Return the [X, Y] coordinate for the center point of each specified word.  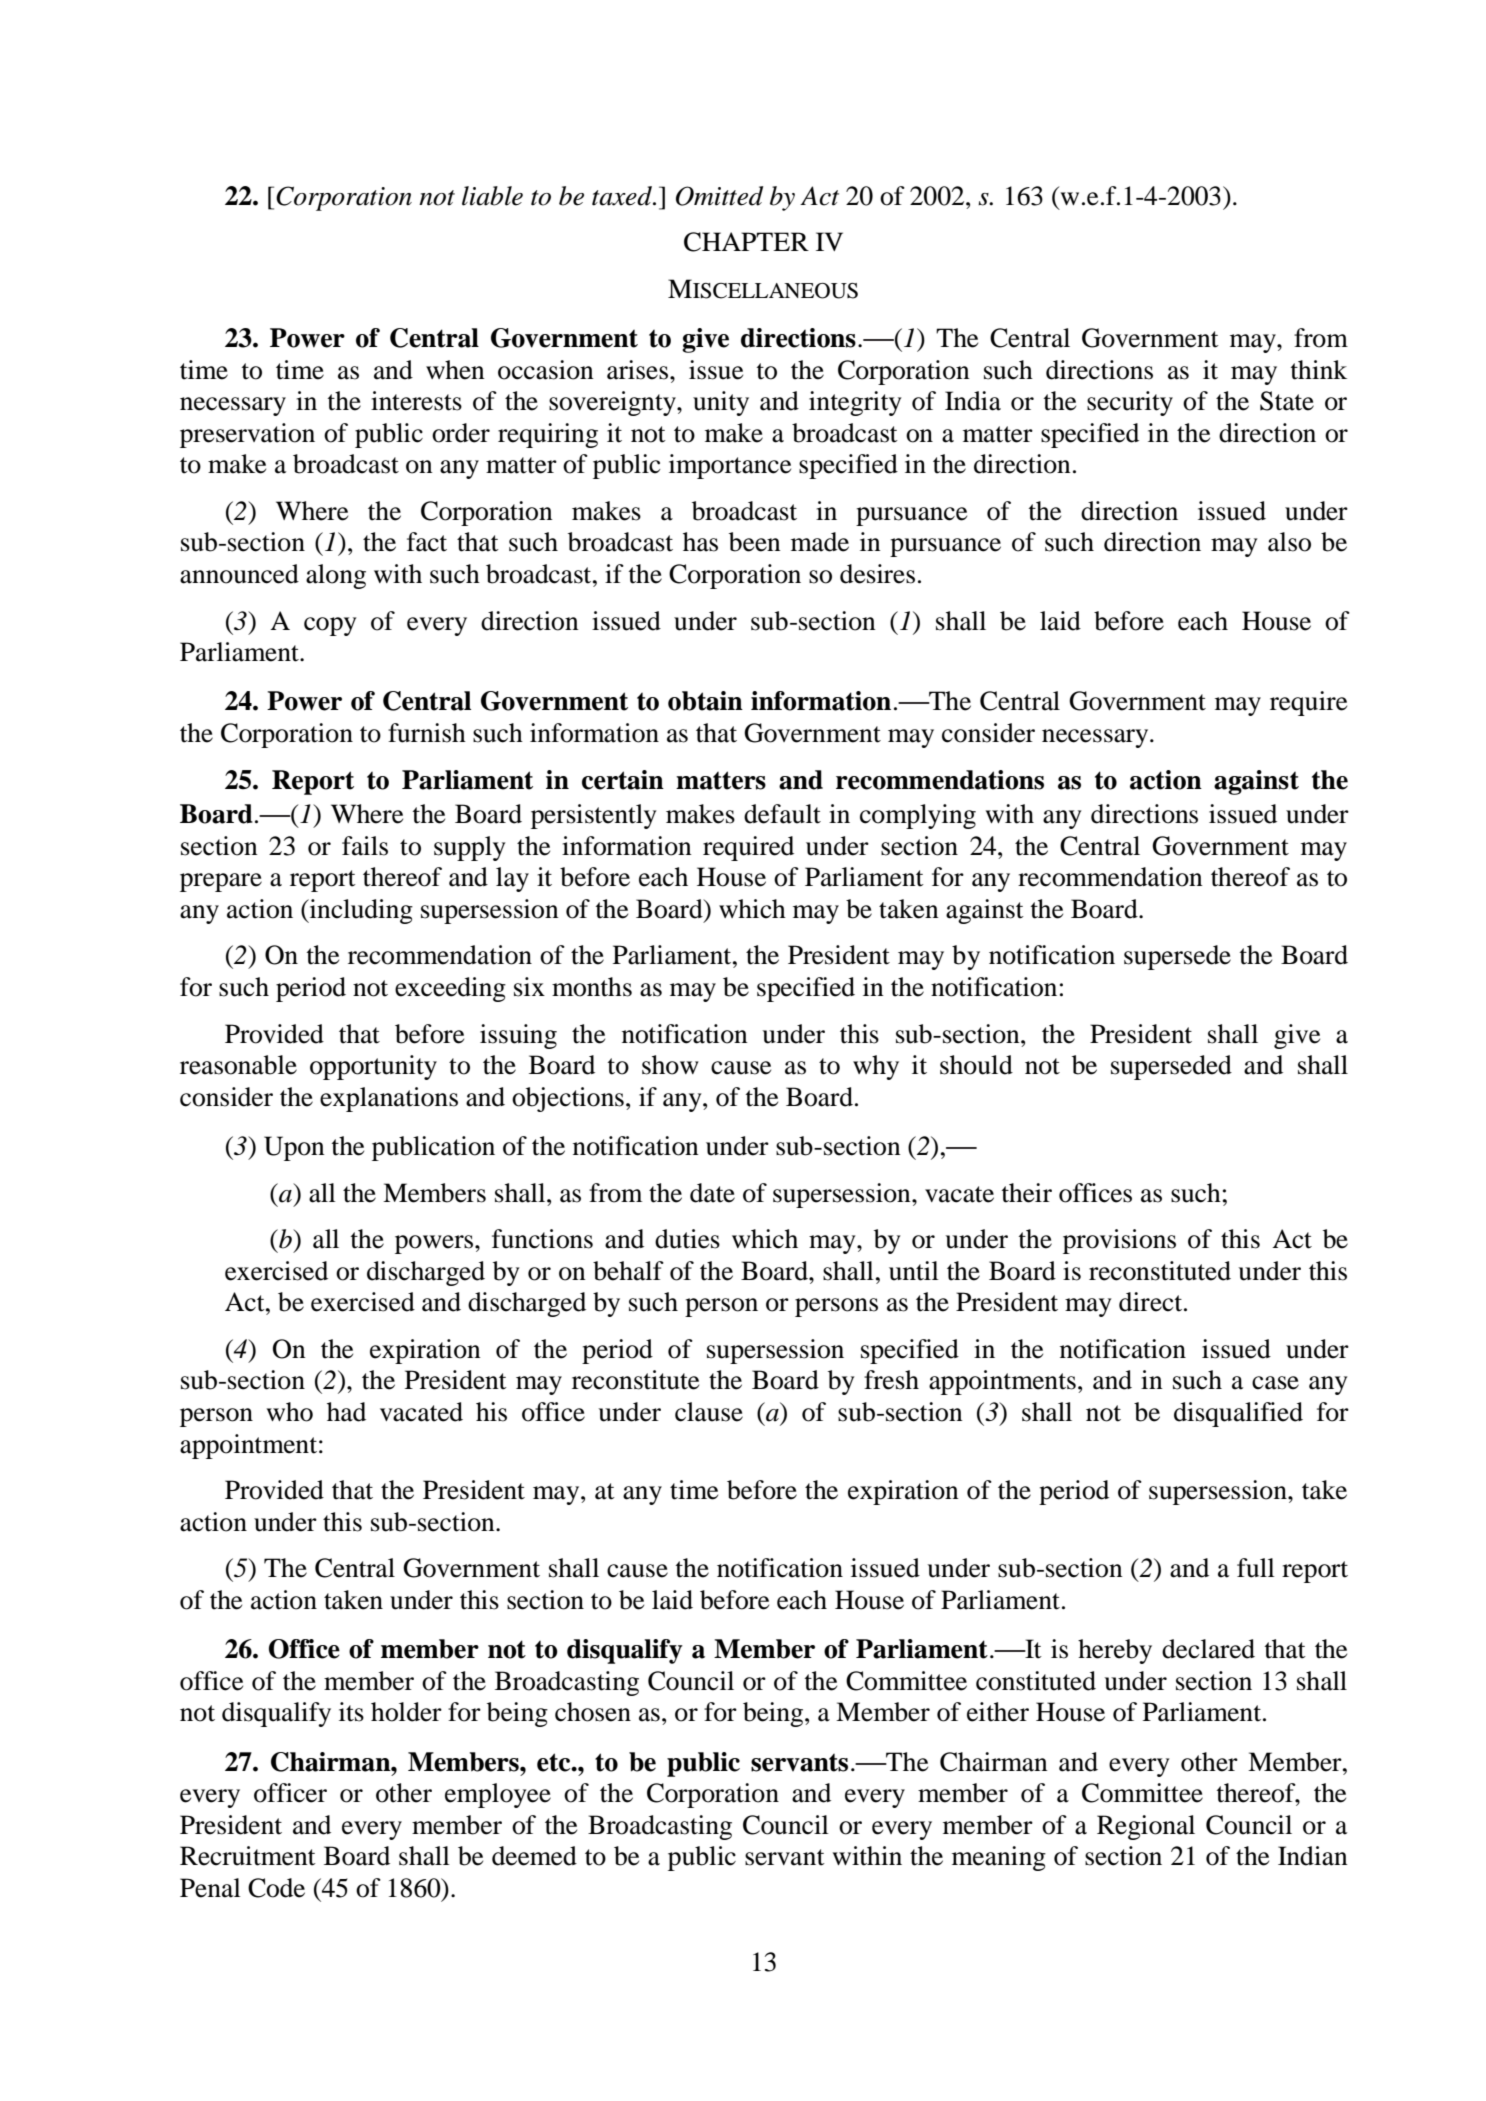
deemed [534, 1856]
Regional [1146, 1827]
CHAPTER [746, 242]
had [346, 1412]
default [782, 814]
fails [365, 846]
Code [276, 1888]
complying [918, 816]
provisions [1119, 1241]
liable [492, 196]
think [1318, 370]
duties [687, 1239]
